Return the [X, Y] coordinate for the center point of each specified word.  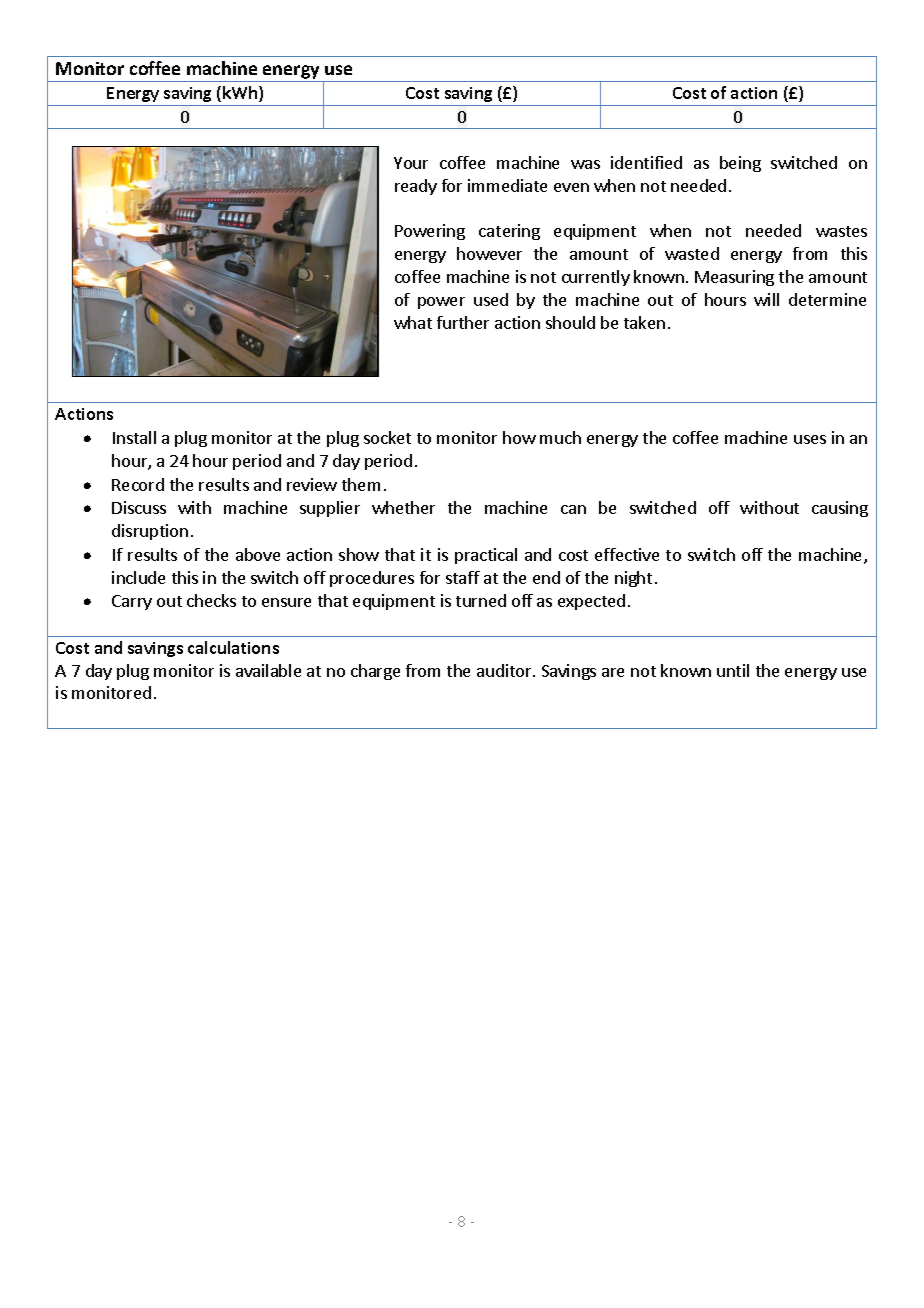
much [560, 437]
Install [134, 437]
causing [840, 509]
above [258, 554]
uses [810, 439]
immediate [507, 185]
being [740, 164]
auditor [505, 670]
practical [486, 556]
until [733, 670]
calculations [233, 647]
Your [411, 163]
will [766, 299]
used [491, 299]
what [413, 322]
